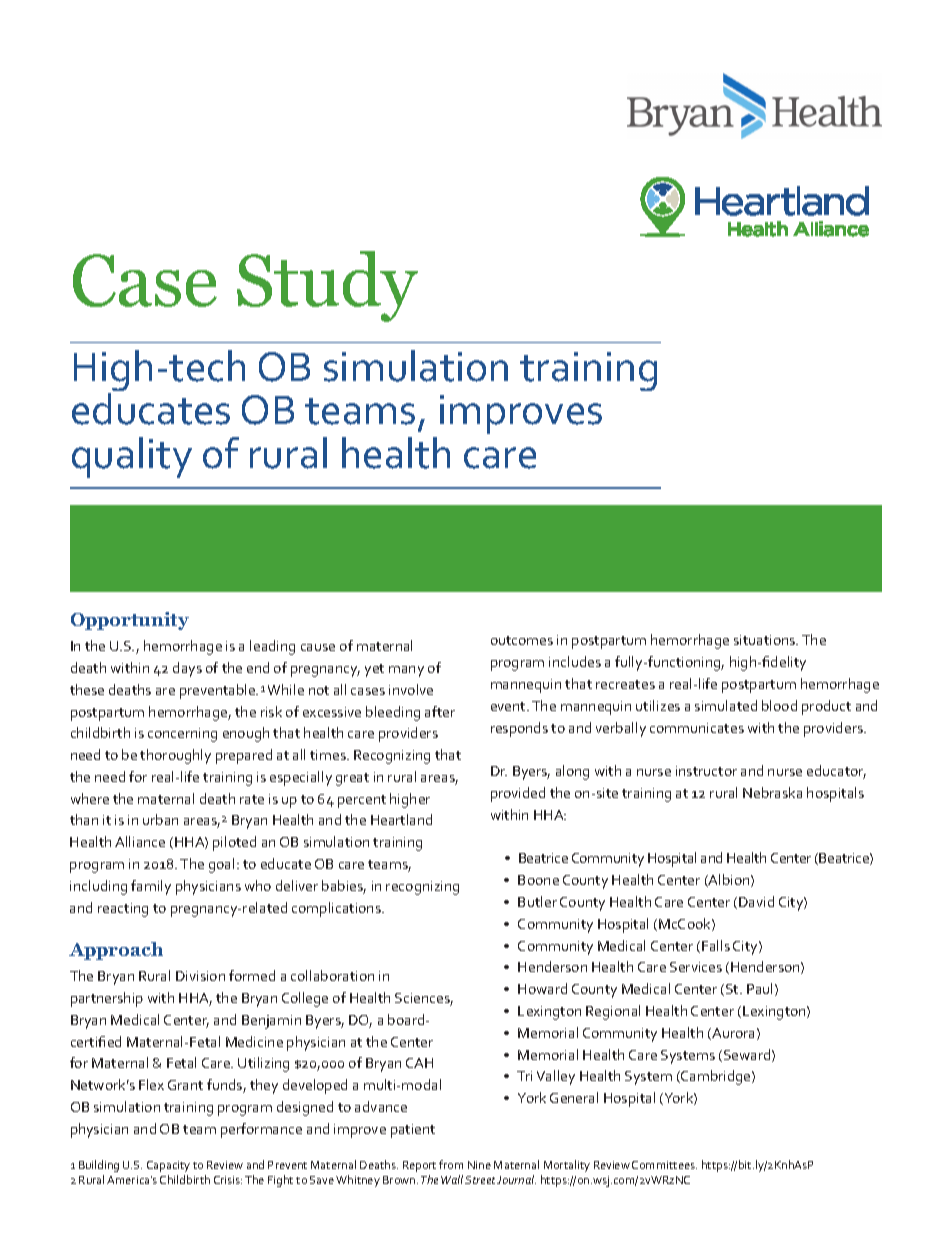  Describe the element at coordinates (772, 792) in the screenshot. I see `Nebraska` at that location.
